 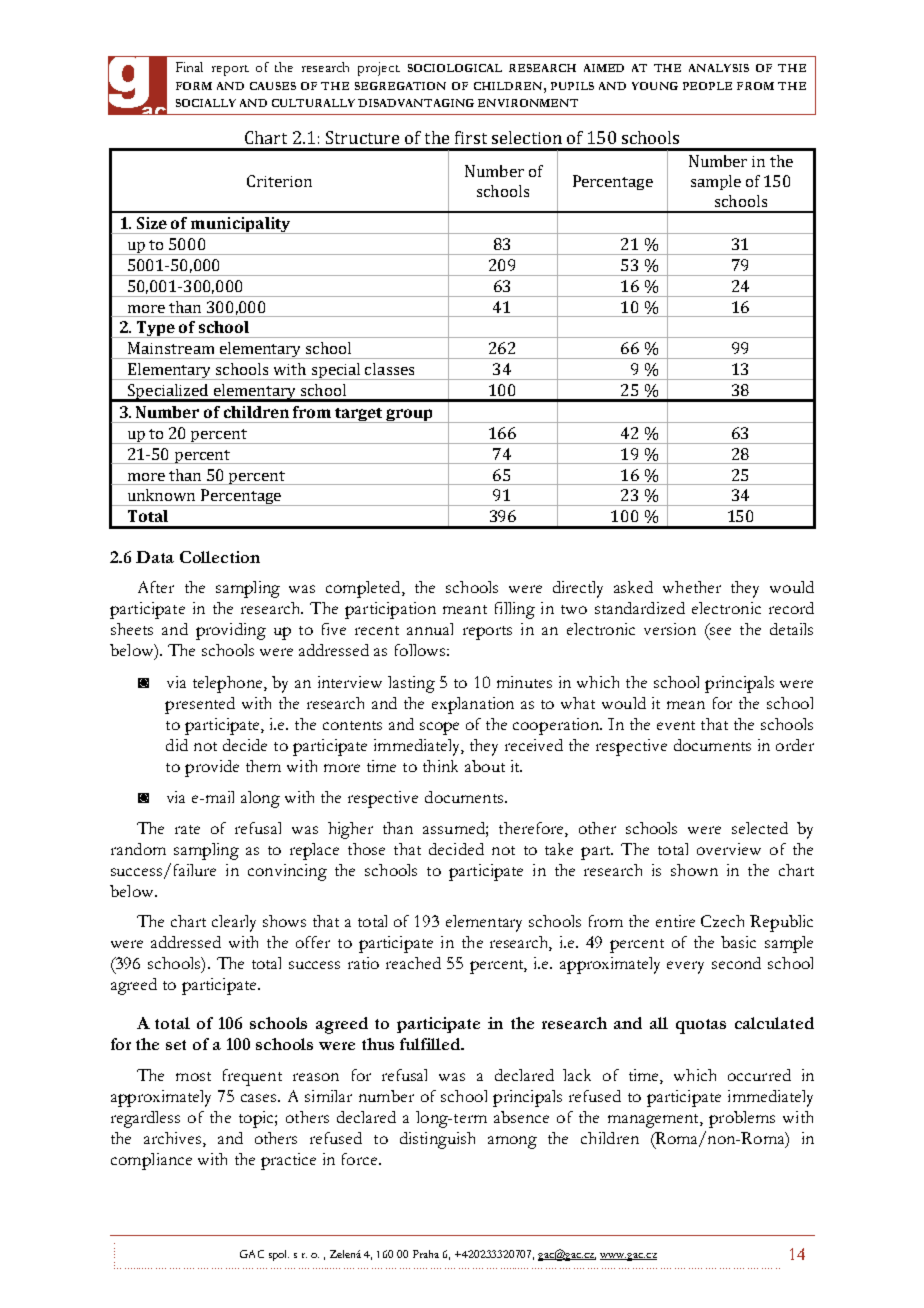 I want to click on SOCIALLY, so click(x=206, y=103).
